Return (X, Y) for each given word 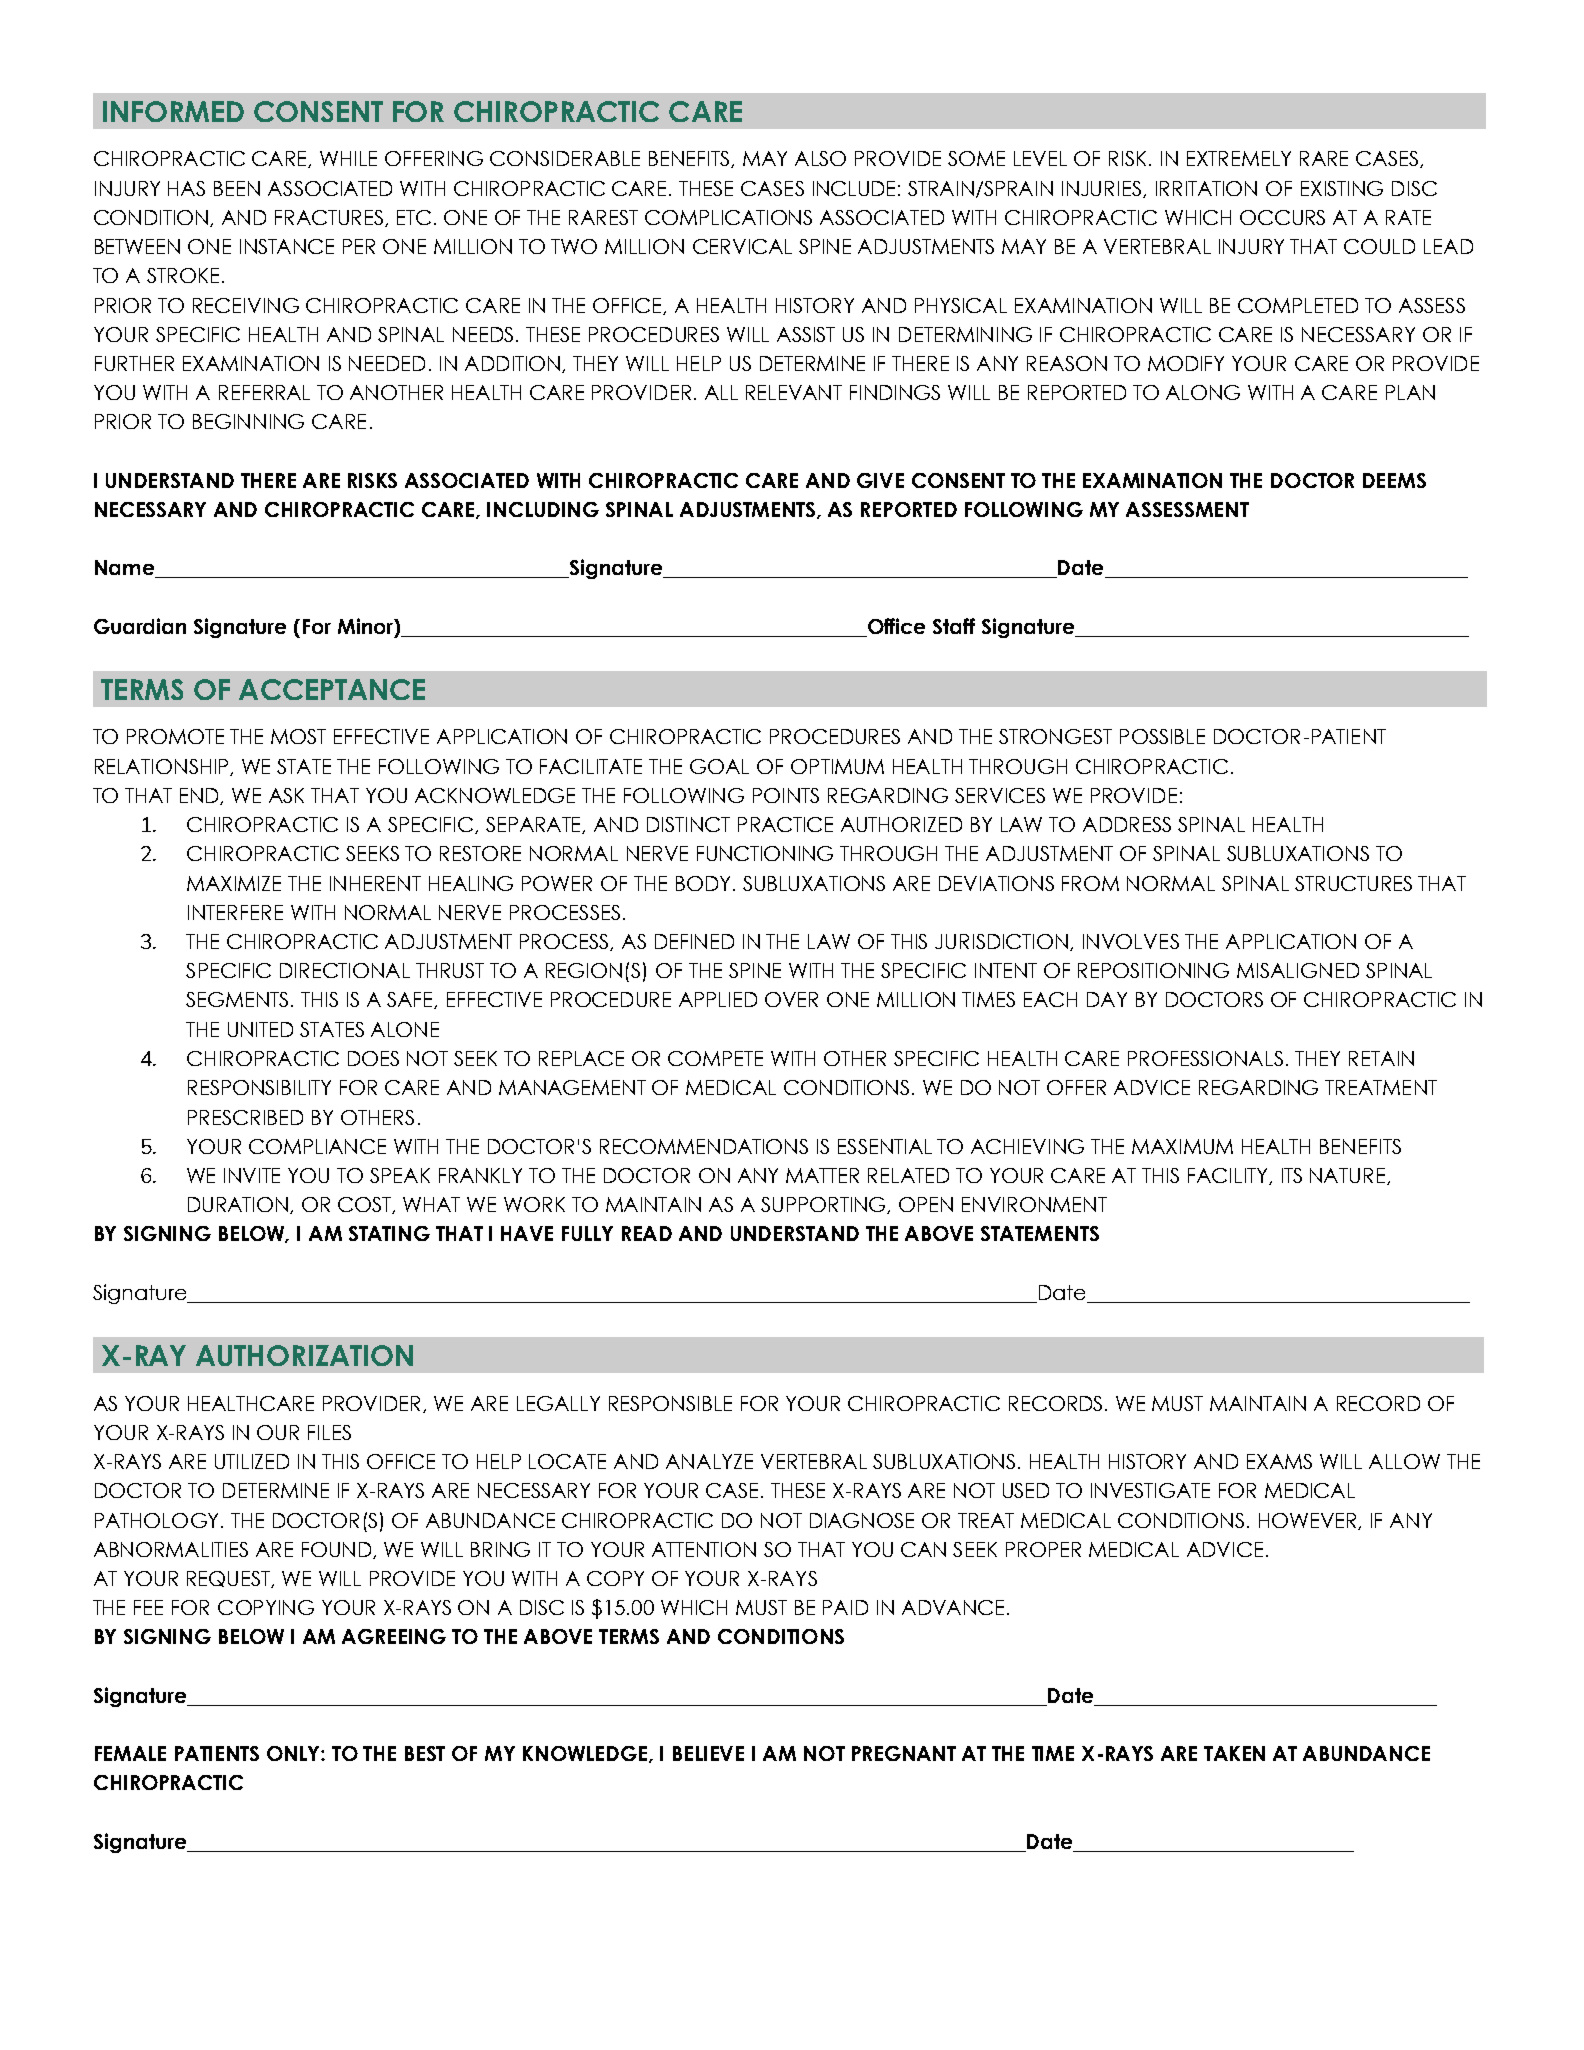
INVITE (252, 1175)
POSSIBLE (1162, 736)
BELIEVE (708, 1753)
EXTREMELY (1239, 158)
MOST (298, 736)
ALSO (820, 158)
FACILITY (1229, 1176)
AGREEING (394, 1636)
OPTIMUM (837, 766)
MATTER (822, 1175)
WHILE (348, 158)
